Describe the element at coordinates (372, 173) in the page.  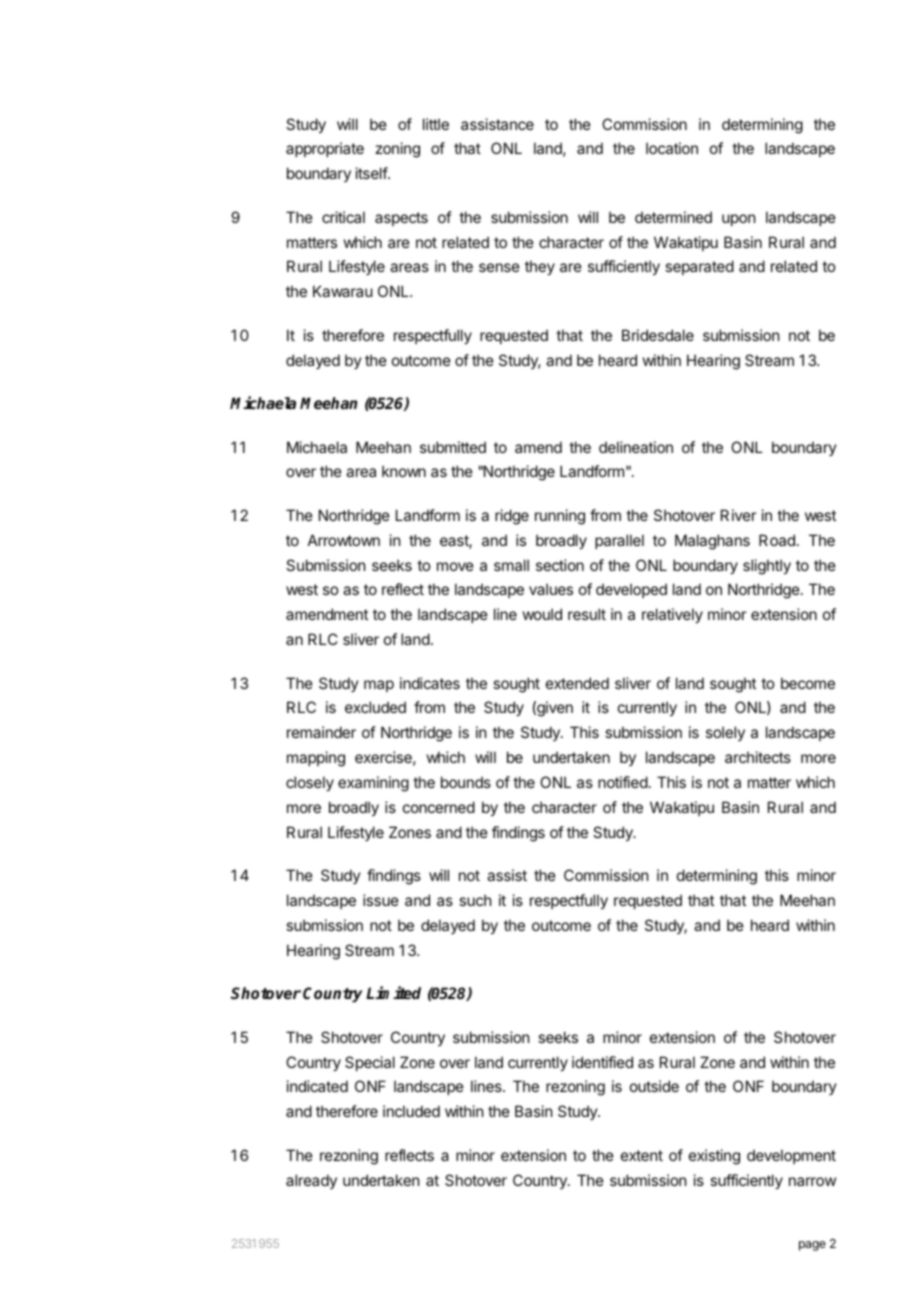
I see `itself` at that location.
